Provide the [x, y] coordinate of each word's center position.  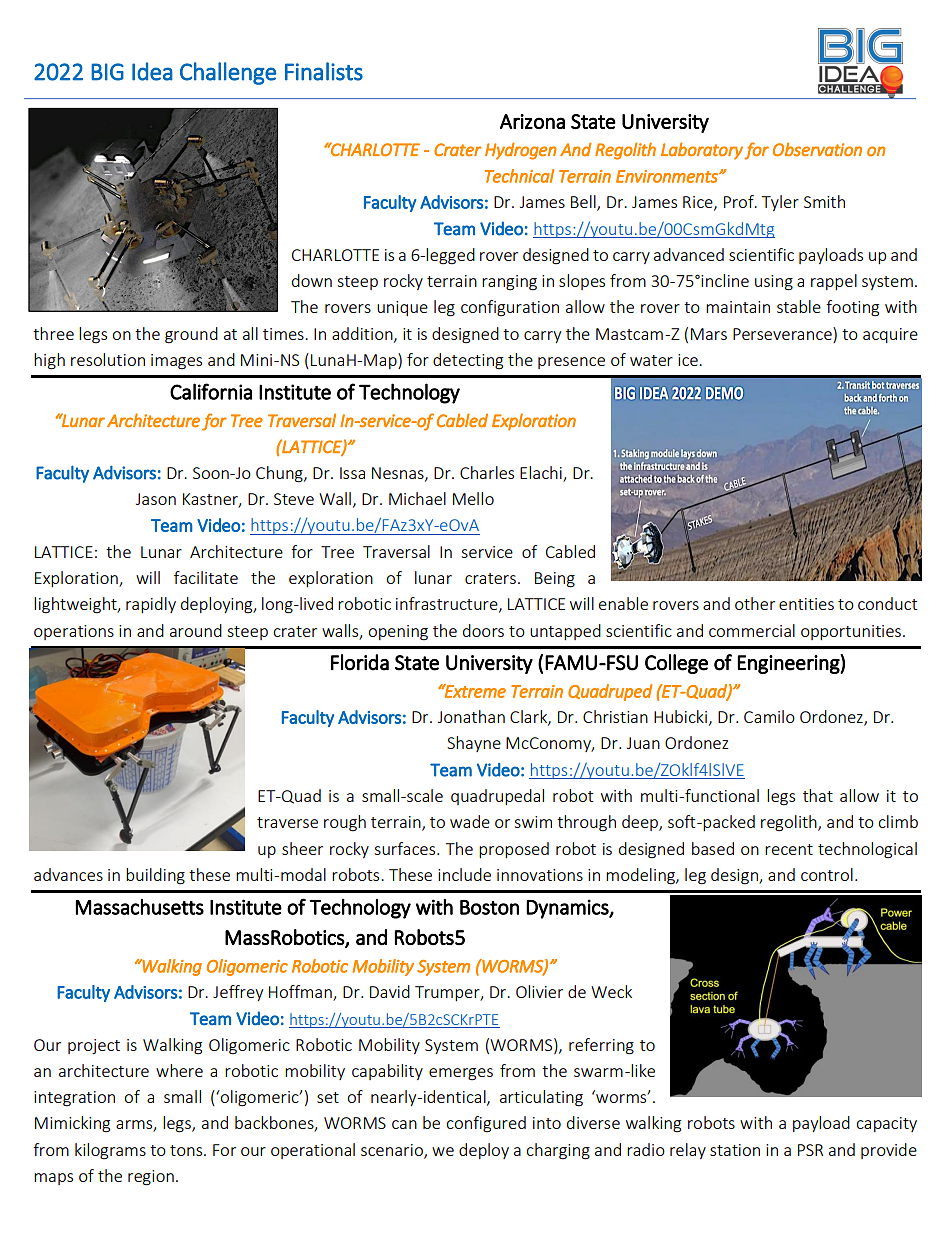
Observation [817, 149]
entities [806, 604]
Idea [152, 71]
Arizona [532, 121]
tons [187, 1150]
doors [483, 630]
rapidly [151, 605]
